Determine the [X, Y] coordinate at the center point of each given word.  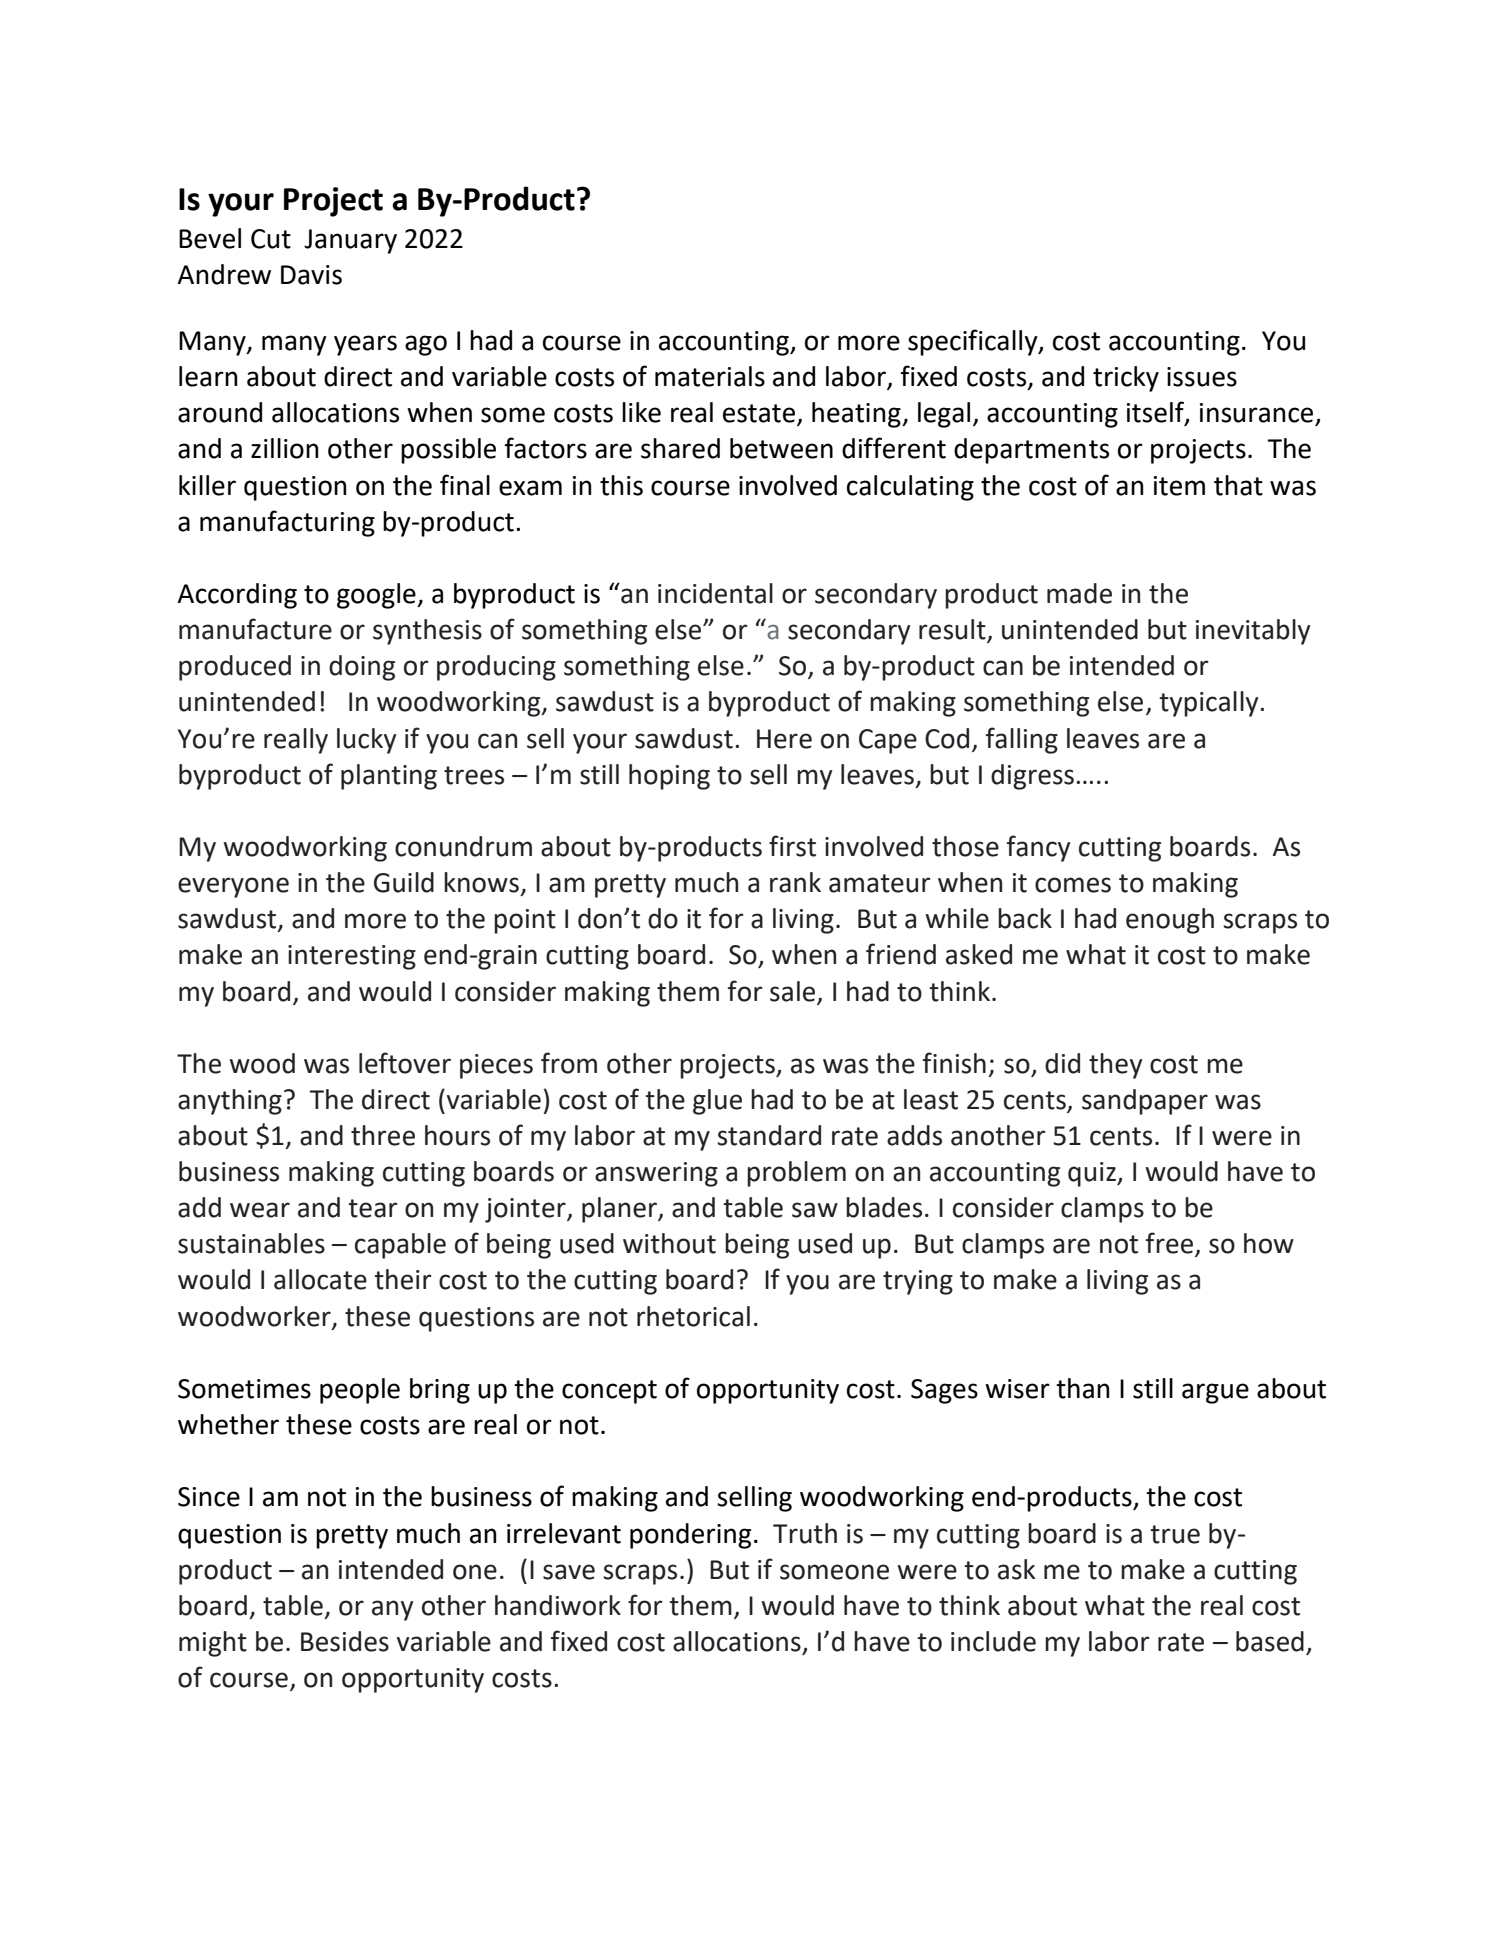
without [669, 1243]
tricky [1126, 379]
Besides [345, 1641]
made [1079, 593]
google [377, 596]
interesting [352, 957]
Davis [311, 275]
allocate [320, 1279]
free [1171, 1244]
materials [710, 376]
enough [1170, 921]
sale [792, 991]
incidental [715, 593]
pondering [690, 1536]
